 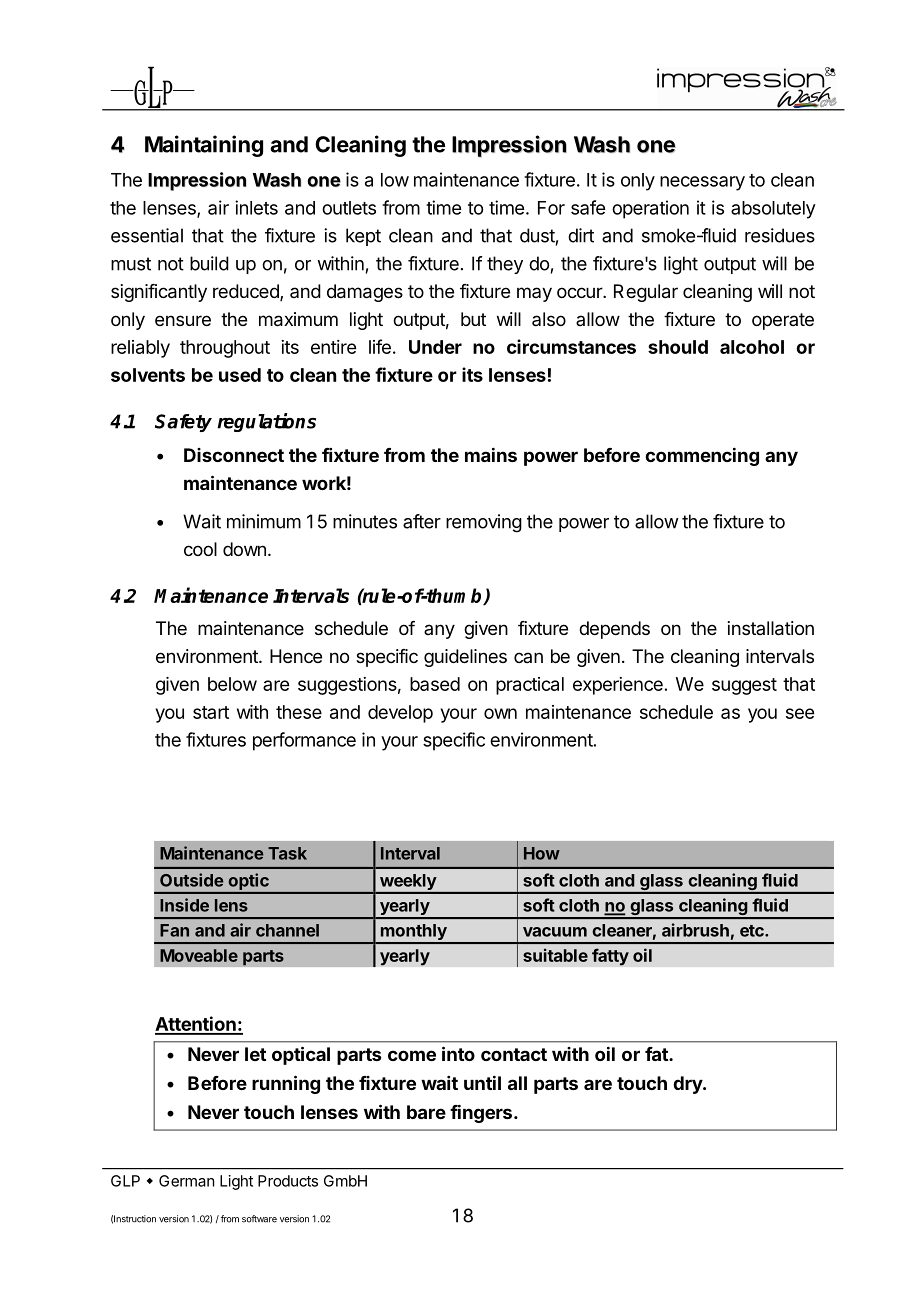 What do you see at coordinates (481, 1113) in the page?
I see `fingers` at bounding box center [481, 1113].
